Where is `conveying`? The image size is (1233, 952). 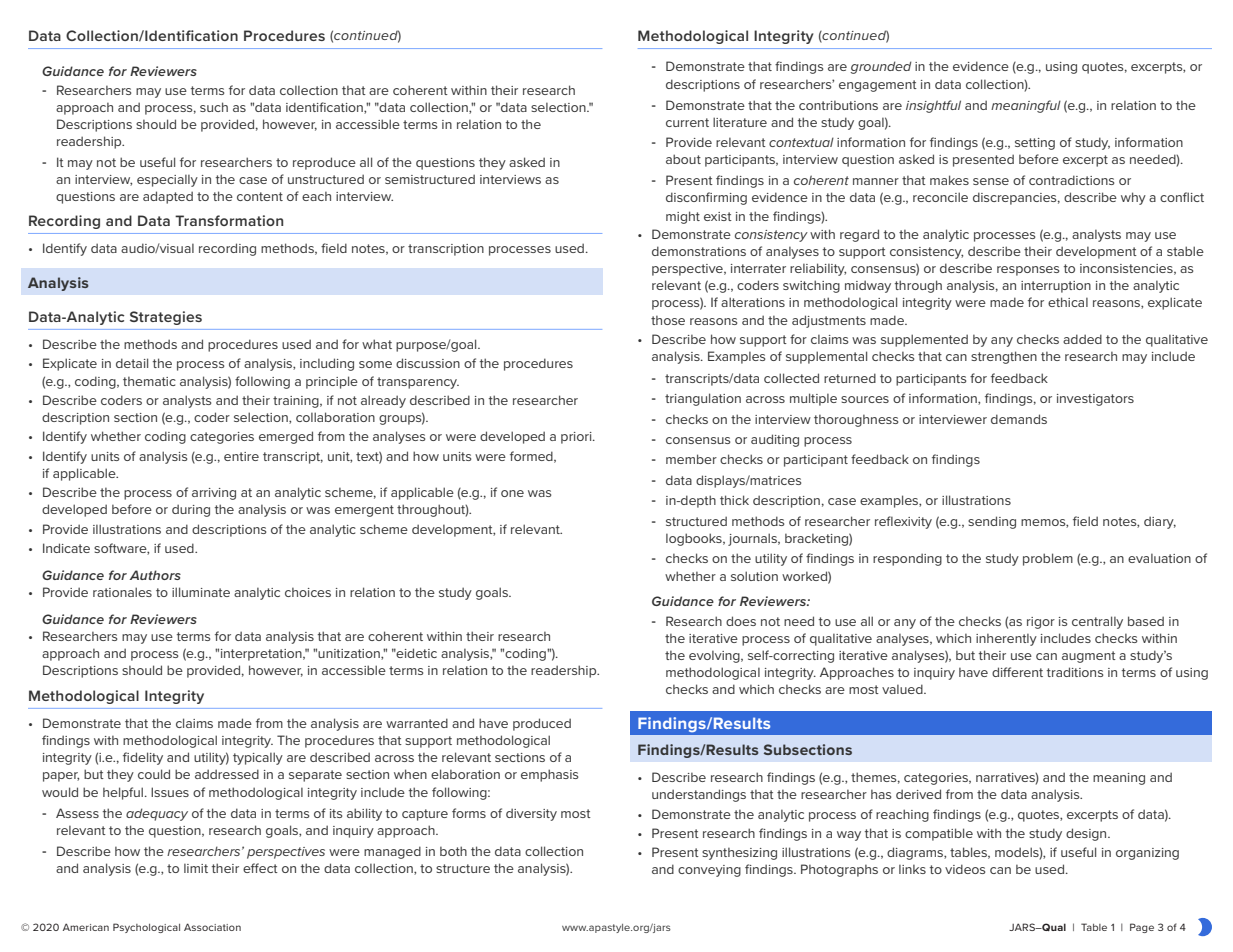
conveying is located at coordinates (709, 871).
